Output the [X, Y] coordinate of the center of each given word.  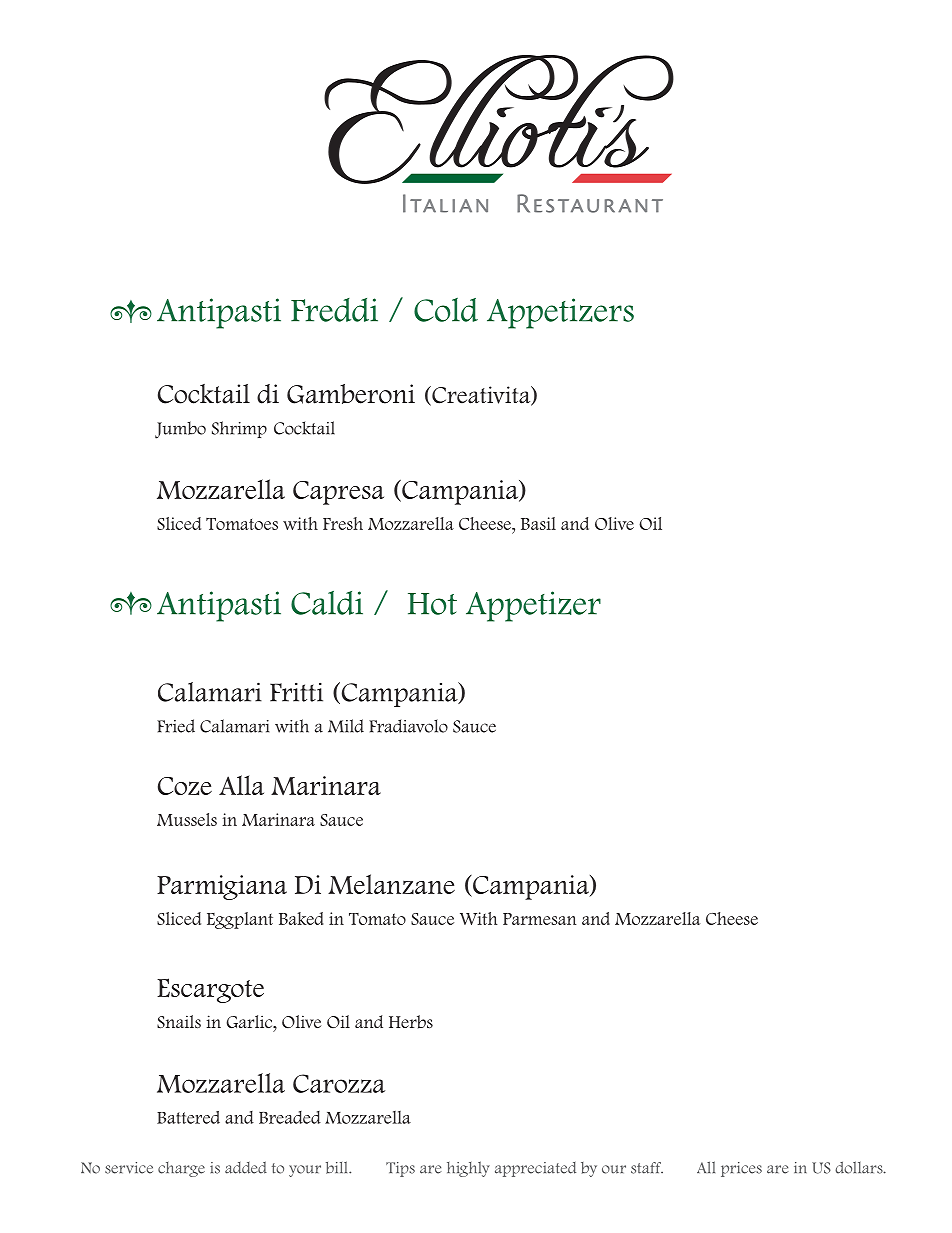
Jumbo [180, 430]
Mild [346, 726]
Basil [538, 523]
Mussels [187, 819]
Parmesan [540, 919]
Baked [301, 918]
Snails [179, 1022]
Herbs [411, 1022]
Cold [446, 310]
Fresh [343, 523]
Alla [241, 785]
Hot [432, 604]
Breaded [290, 1117]
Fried [176, 726]
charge [181, 1169]
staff [647, 1168]
